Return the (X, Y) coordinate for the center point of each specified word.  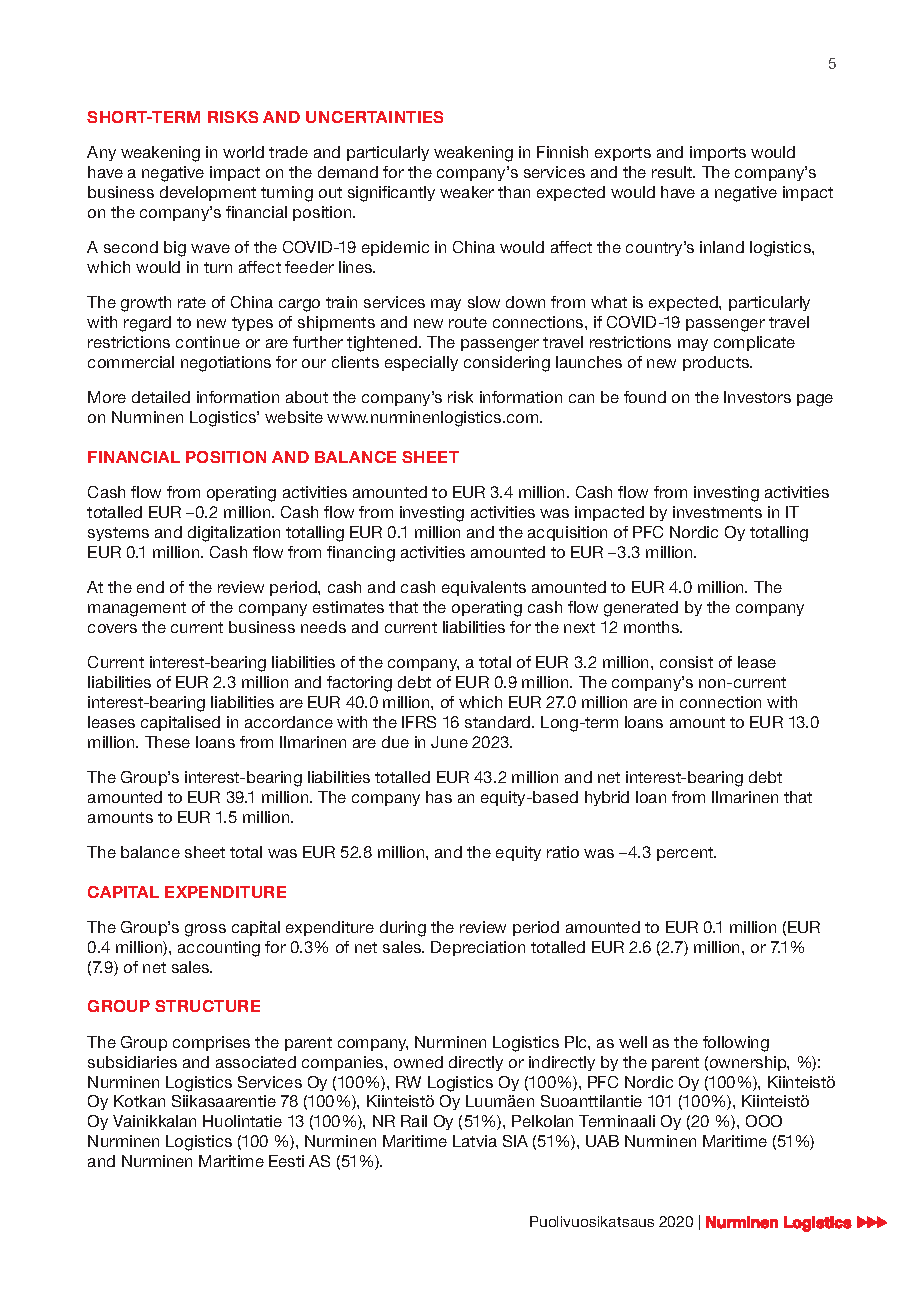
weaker (467, 192)
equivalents (484, 588)
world (243, 152)
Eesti (286, 1161)
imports (718, 153)
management (137, 609)
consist (686, 662)
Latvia (475, 1141)
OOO (764, 1121)
